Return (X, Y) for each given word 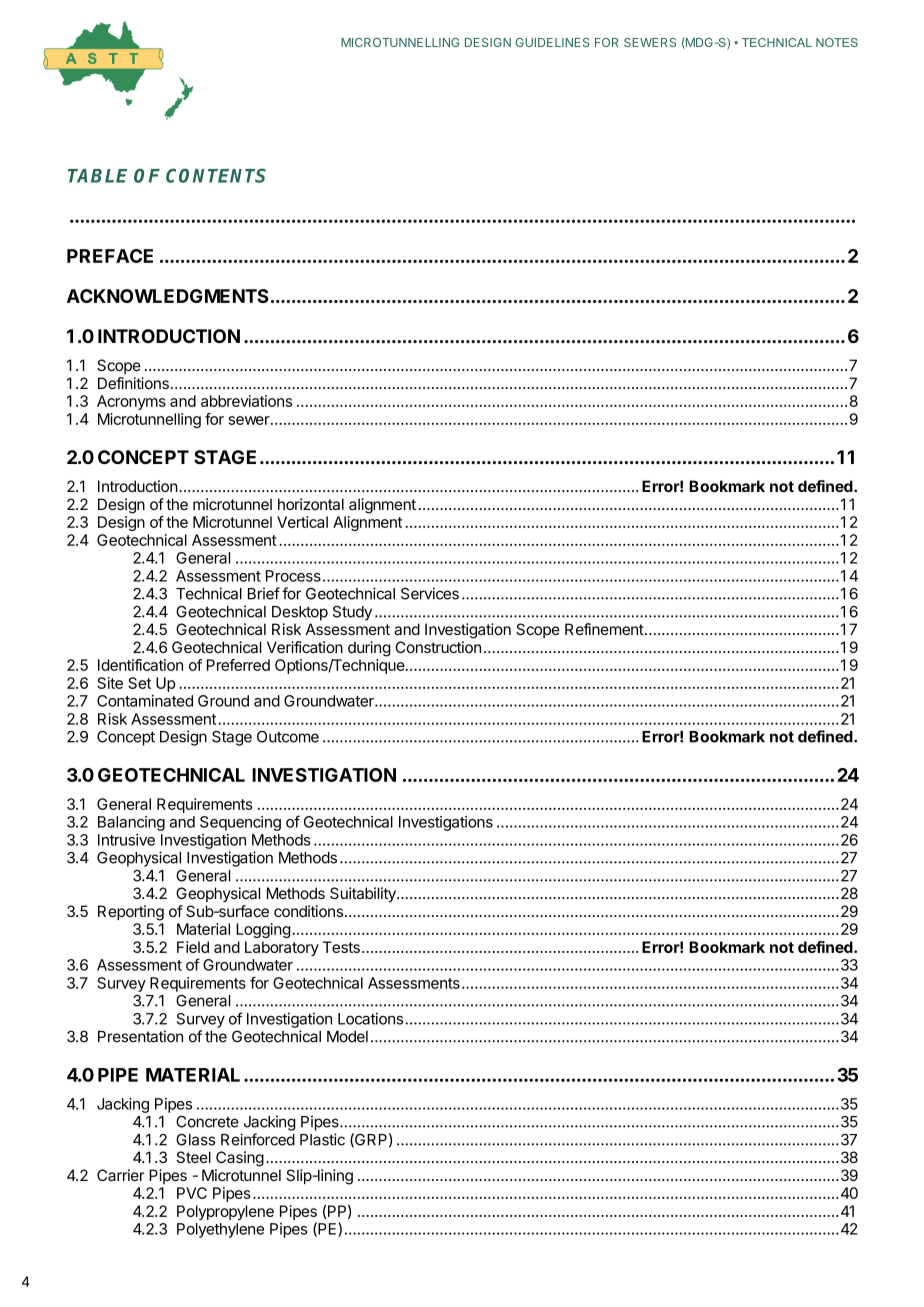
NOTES (837, 42)
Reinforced (258, 1139)
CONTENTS (216, 175)
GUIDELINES (552, 42)
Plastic (322, 1139)
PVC (192, 1193)
